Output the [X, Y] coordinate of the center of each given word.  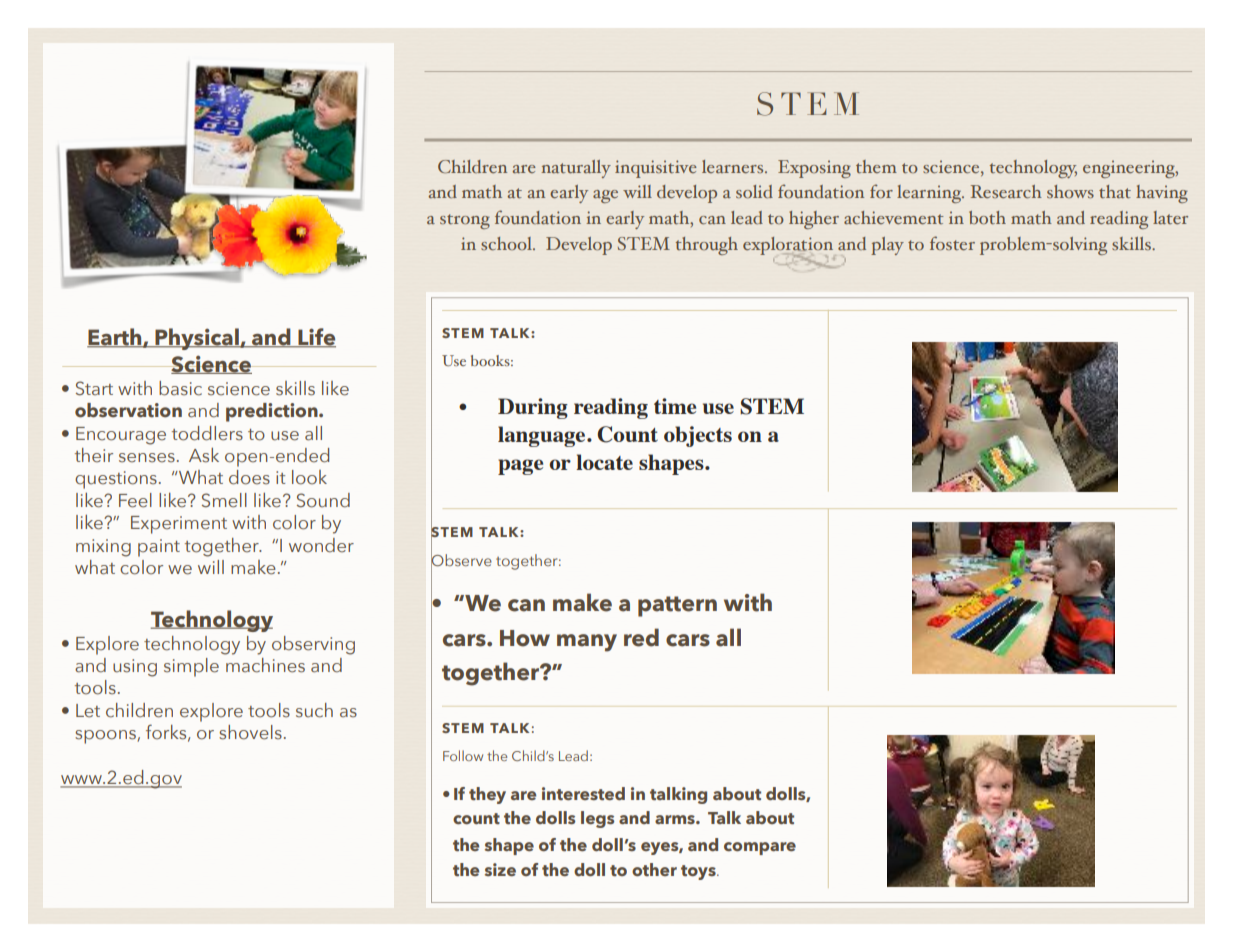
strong [465, 221]
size [500, 869]
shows [1070, 191]
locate [604, 462]
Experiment [179, 525]
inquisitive [656, 169]
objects [698, 436]
